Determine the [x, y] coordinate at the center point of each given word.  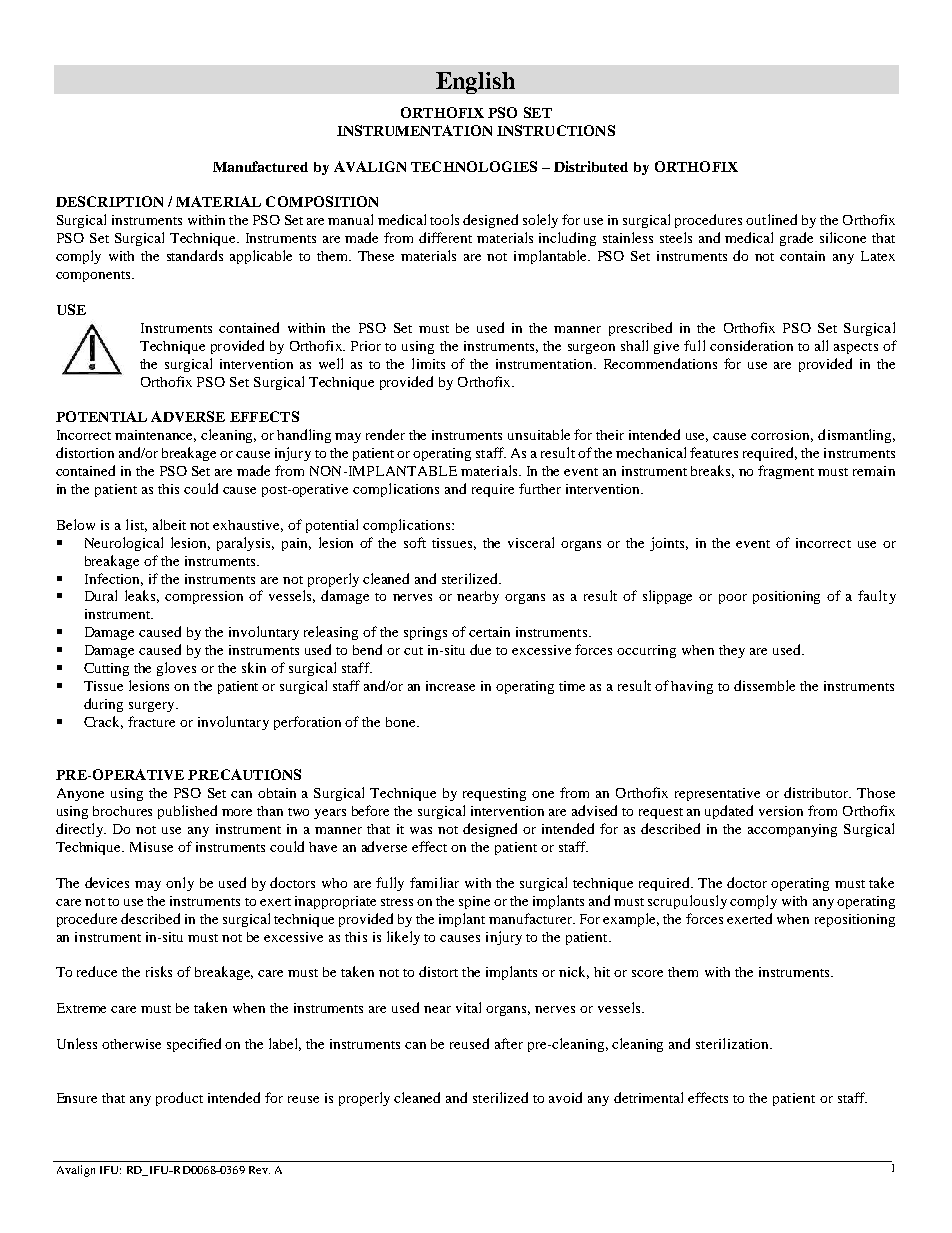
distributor [817, 792]
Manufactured [260, 166]
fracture [151, 721]
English [475, 83]
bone [402, 722]
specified [194, 1045]
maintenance [155, 436]
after [509, 1043]
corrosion [782, 436]
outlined [771, 219]
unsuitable [539, 434]
